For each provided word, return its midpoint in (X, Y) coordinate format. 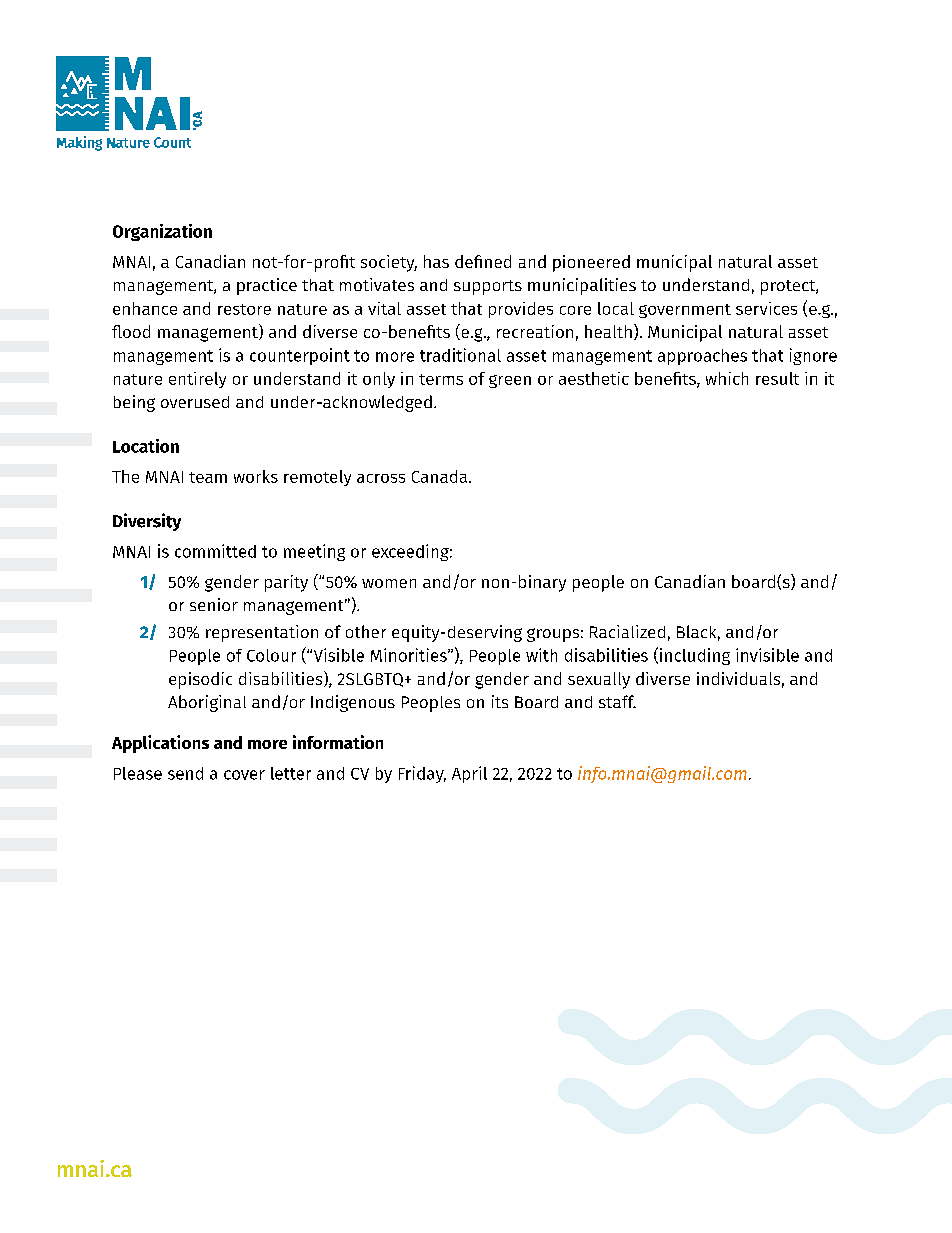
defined (483, 261)
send (185, 773)
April (469, 774)
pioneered (591, 263)
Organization (162, 232)
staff (617, 701)
